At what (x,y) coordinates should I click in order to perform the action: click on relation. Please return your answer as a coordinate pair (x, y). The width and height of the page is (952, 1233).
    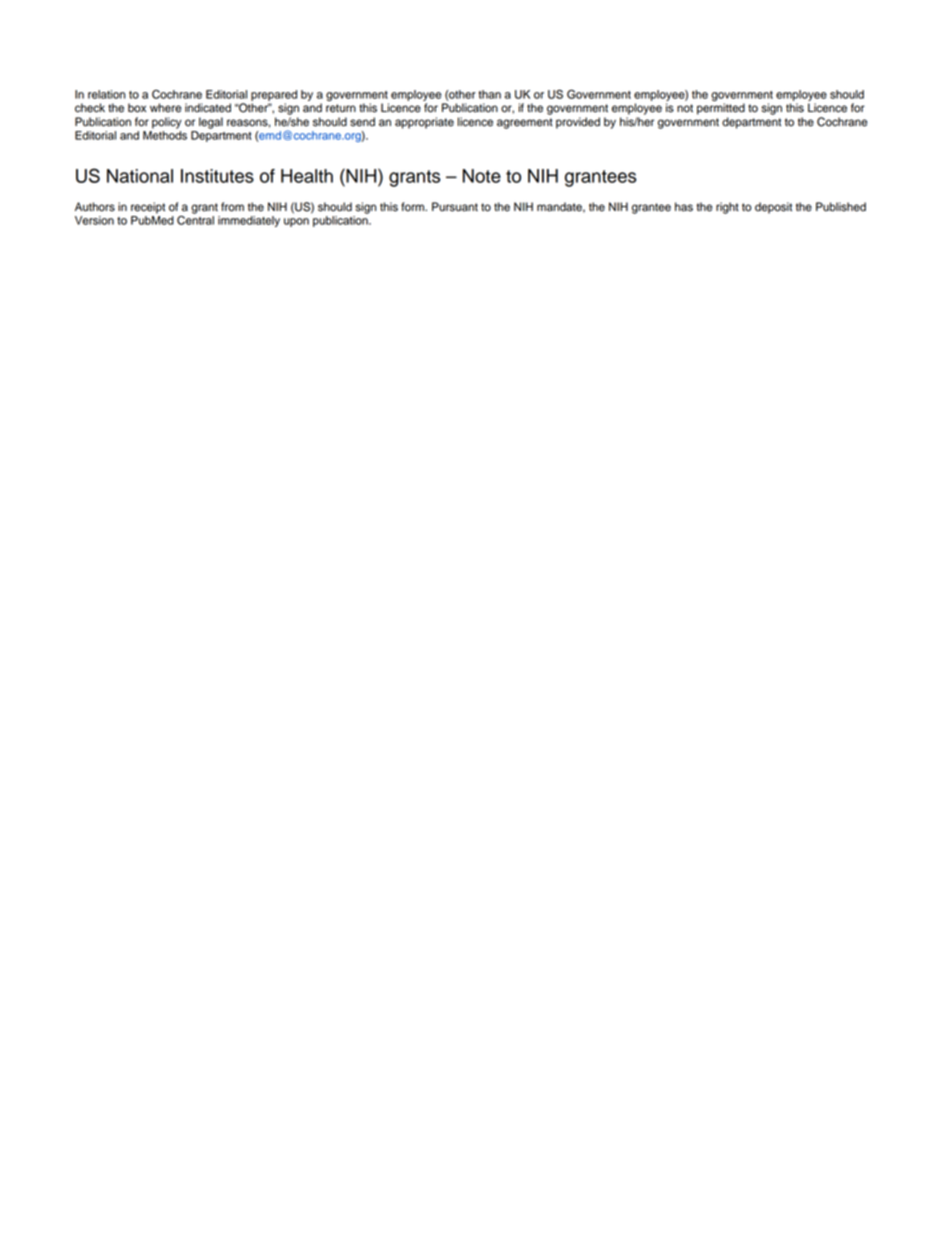
    Looking at the image, I should click on (106, 94).
